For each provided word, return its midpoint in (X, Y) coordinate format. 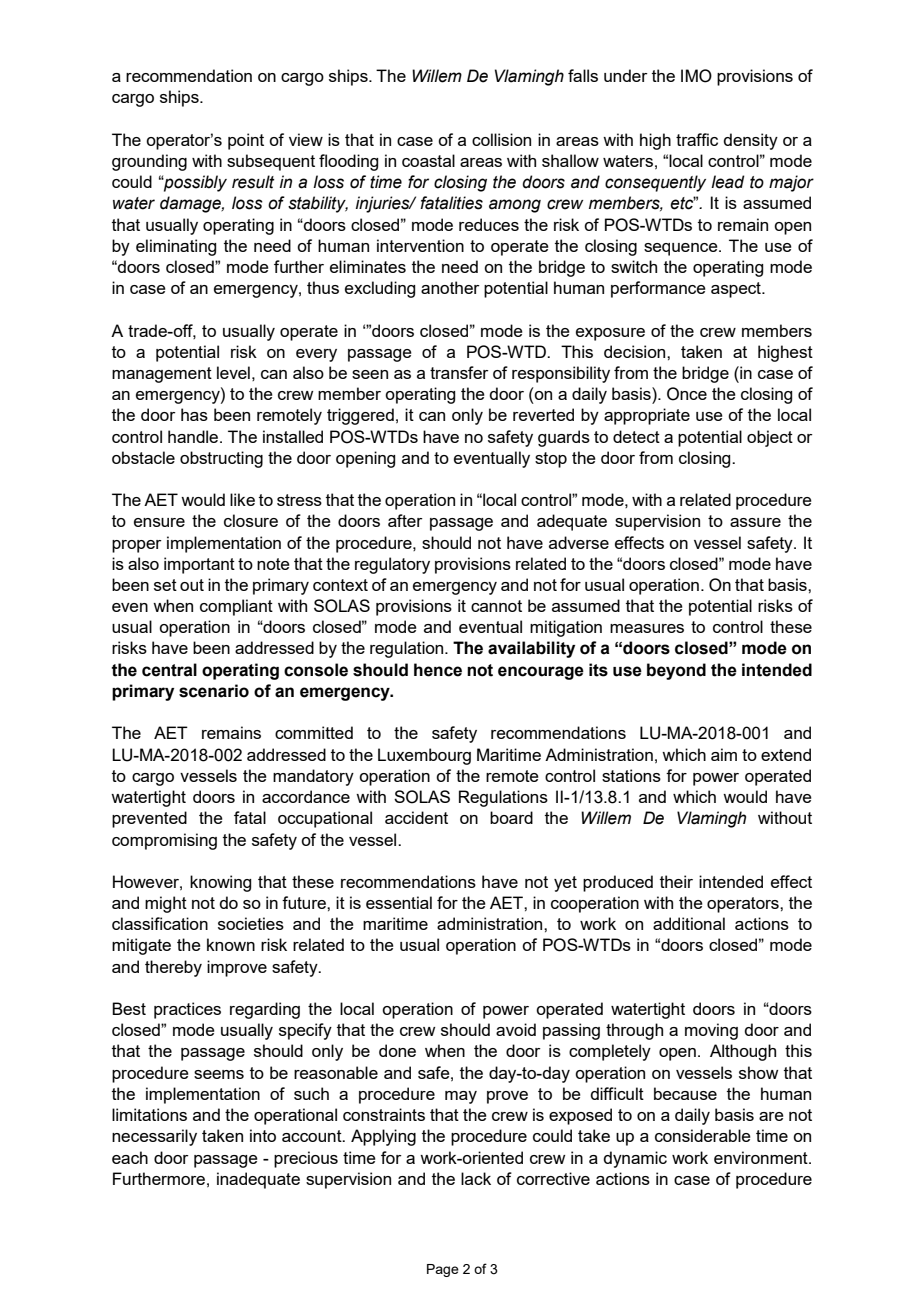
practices (187, 1010)
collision (501, 139)
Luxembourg (424, 756)
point (246, 141)
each (130, 1157)
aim (724, 754)
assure (755, 522)
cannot (496, 606)
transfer (459, 372)
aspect (737, 290)
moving (711, 1031)
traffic (697, 139)
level (233, 372)
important (199, 565)
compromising (164, 841)
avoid (516, 1029)
